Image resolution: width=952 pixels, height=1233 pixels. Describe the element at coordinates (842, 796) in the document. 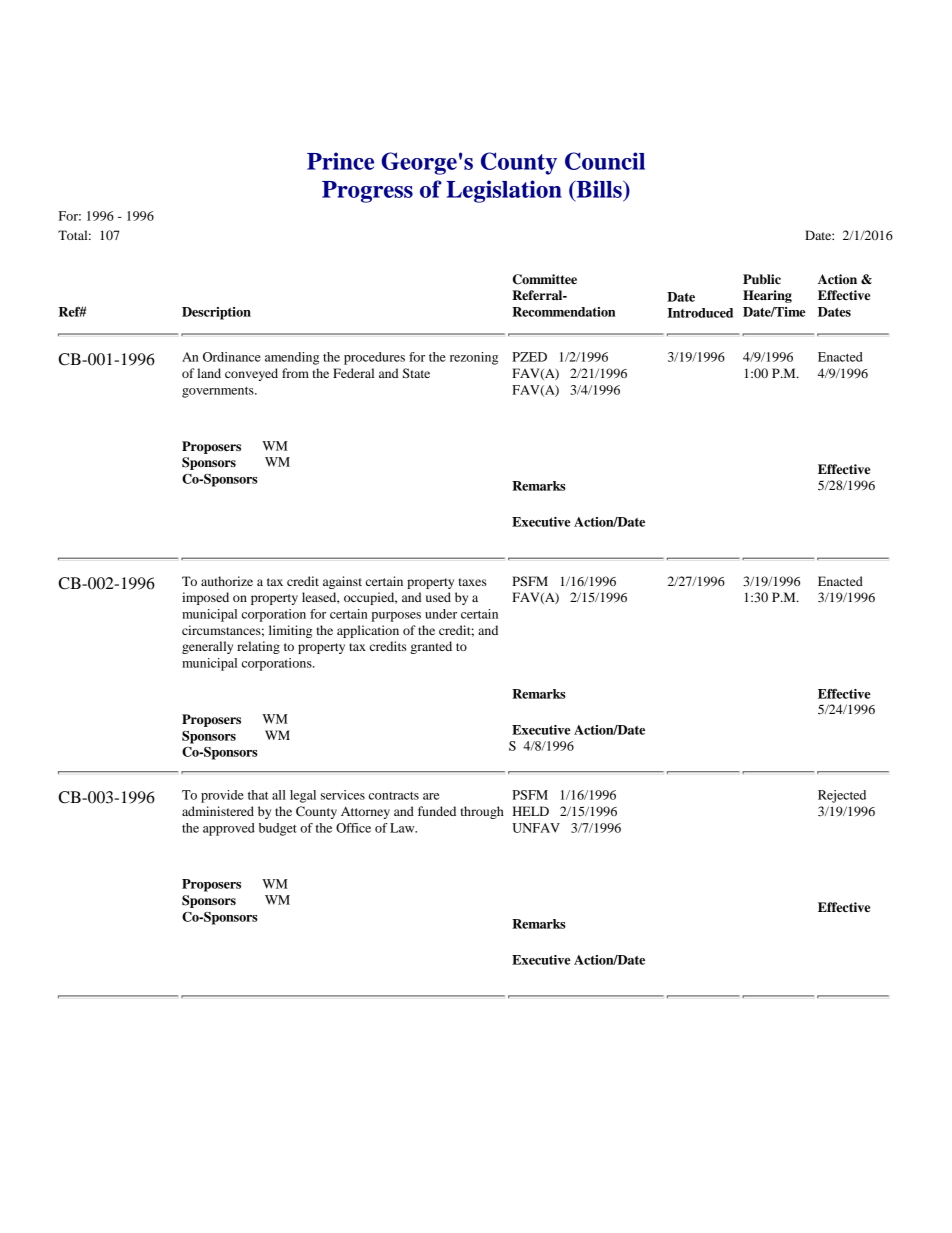

I see `Rejected` at that location.
